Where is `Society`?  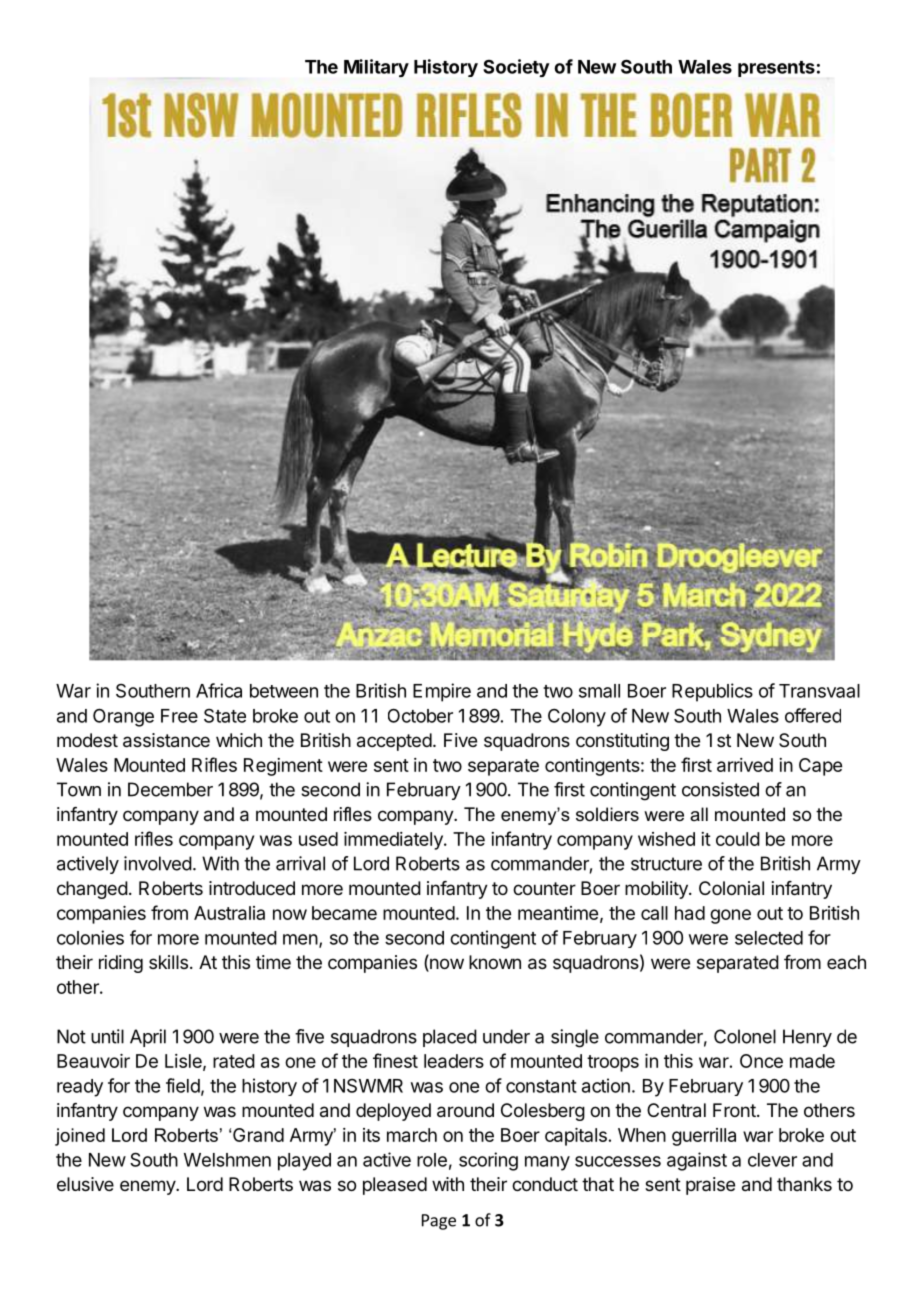 Society is located at coordinates (516, 68).
